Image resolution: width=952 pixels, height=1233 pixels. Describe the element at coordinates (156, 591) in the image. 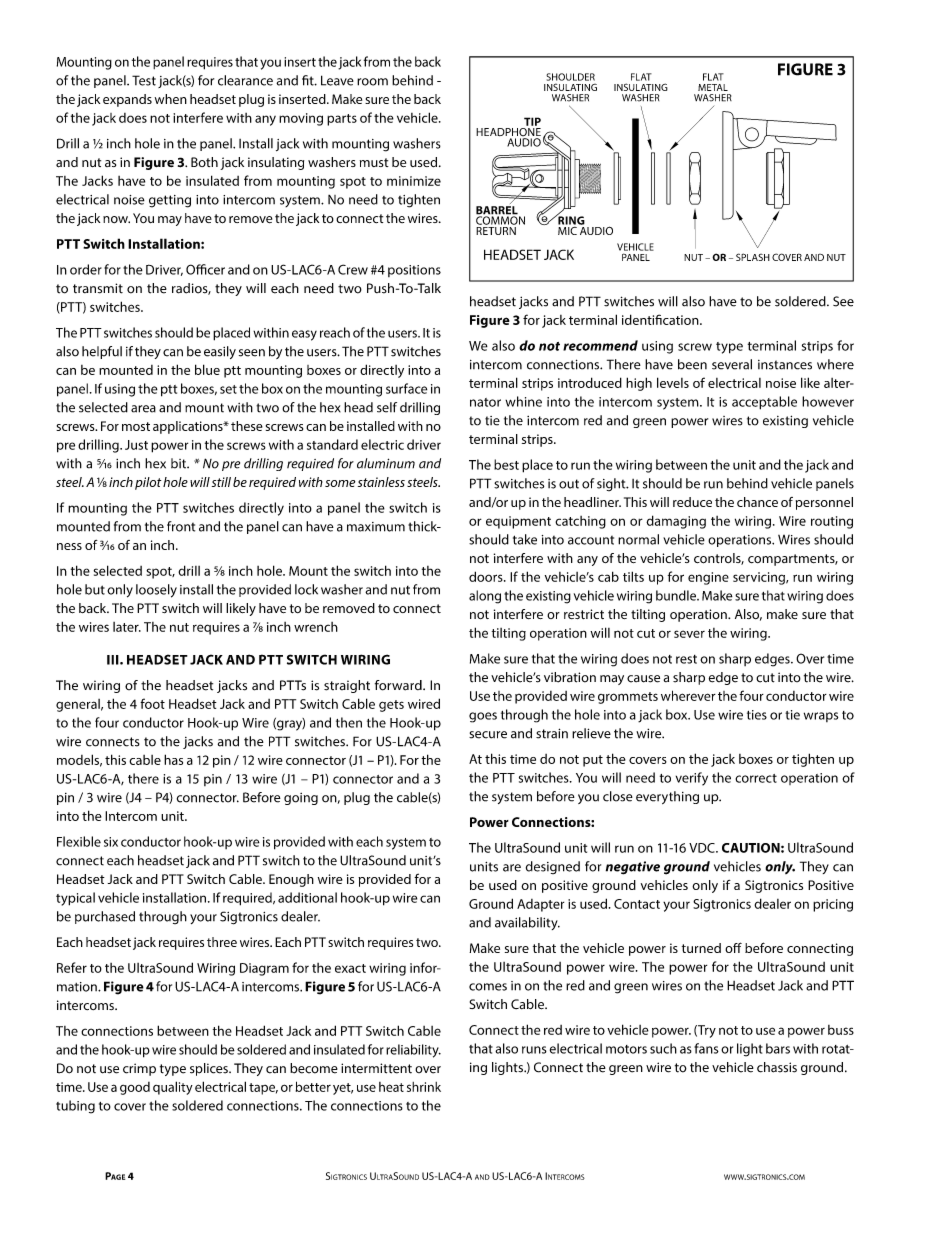

I see `loosely` at that location.
